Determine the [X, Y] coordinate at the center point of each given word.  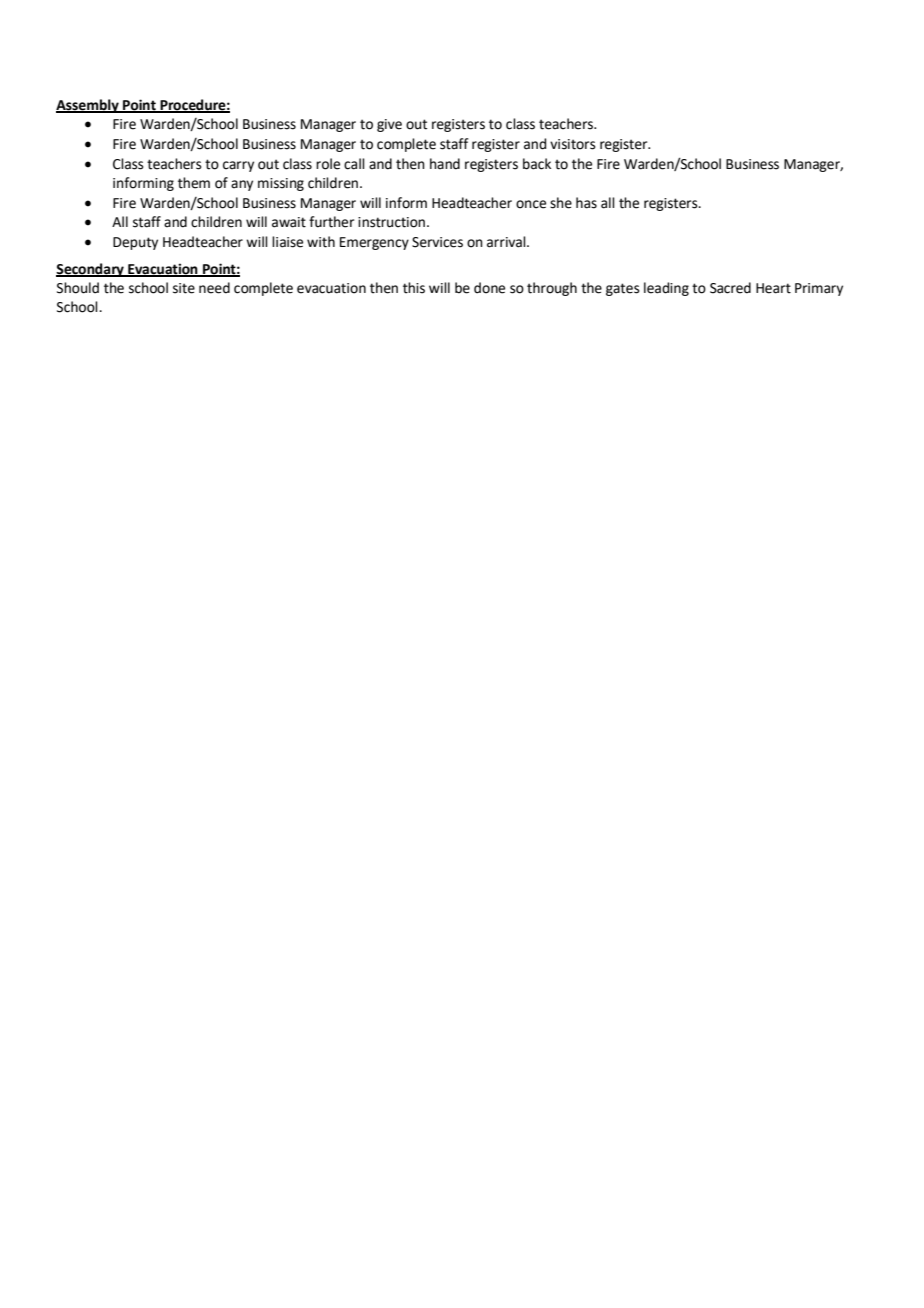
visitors [573, 144]
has [586, 203]
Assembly [88, 106]
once [531, 204]
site [184, 288]
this [414, 288]
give [389, 125]
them [194, 183]
